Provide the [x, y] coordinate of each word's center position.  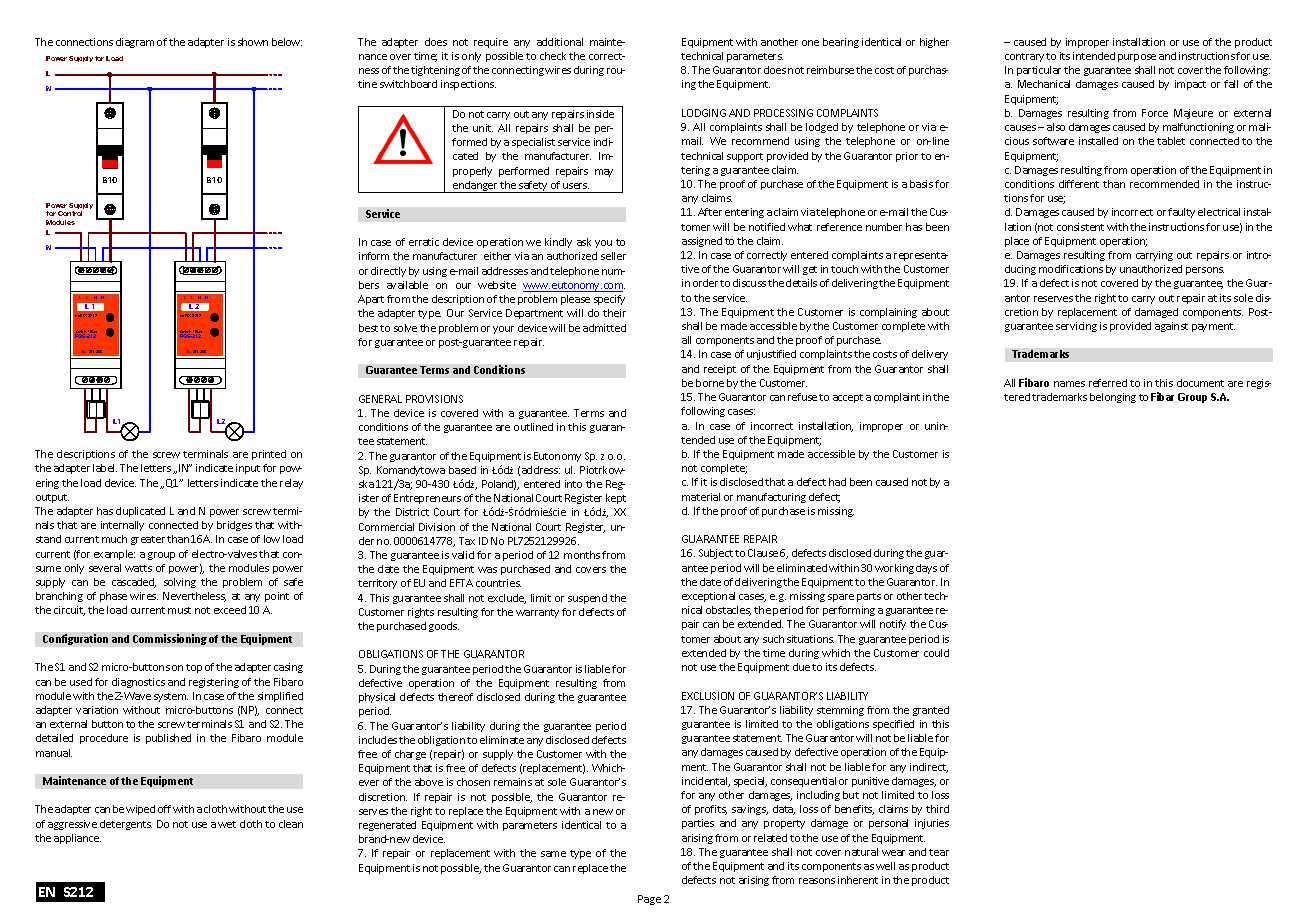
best [368, 328]
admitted [604, 328]
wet [227, 824]
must [179, 610]
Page [649, 900]
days [926, 569]
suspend [587, 599]
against [1171, 327]
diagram [135, 43]
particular [1039, 71]
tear [939, 852]
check [553, 56]
